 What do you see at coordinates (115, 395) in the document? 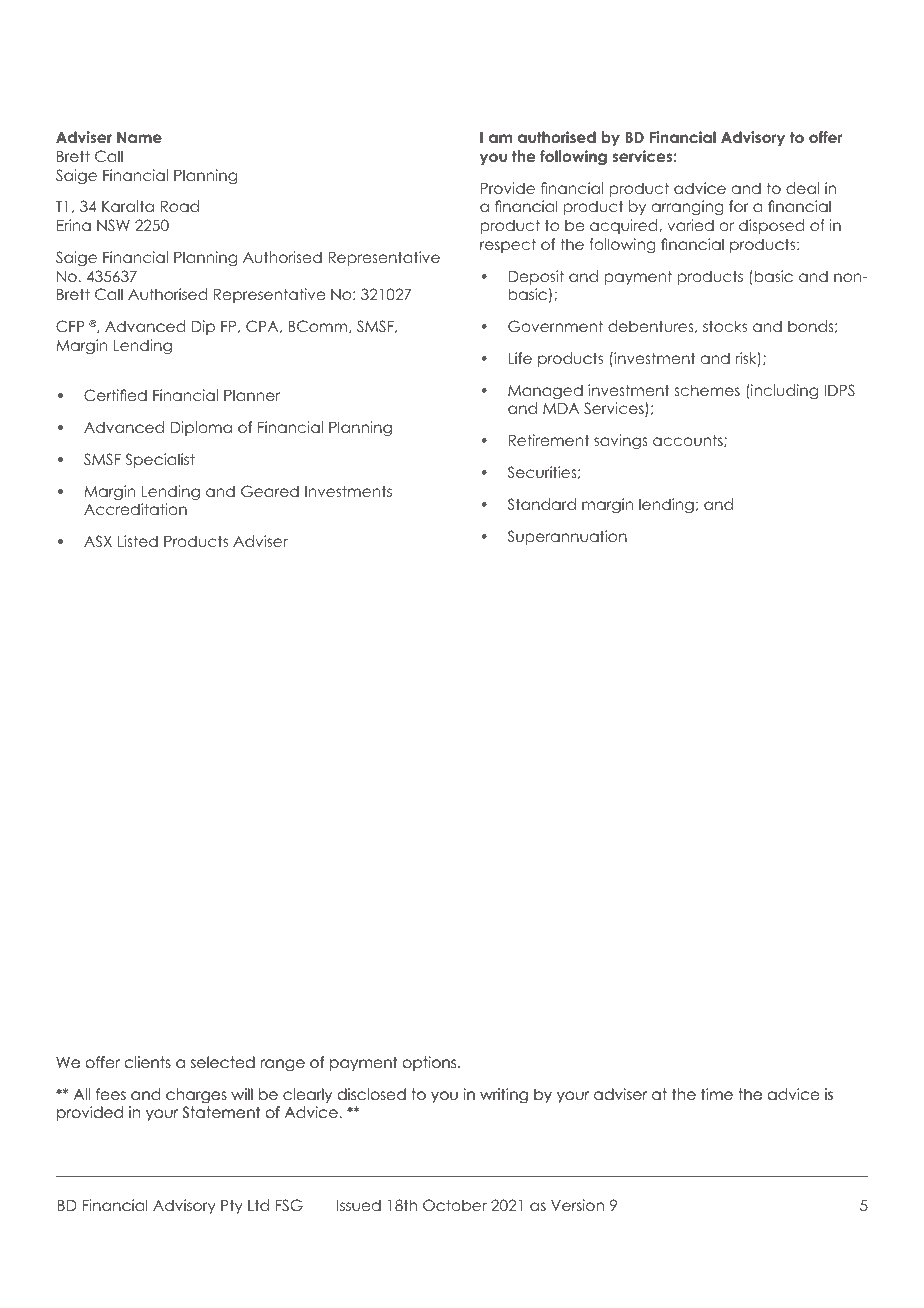
I see `Certified` at bounding box center [115, 395].
